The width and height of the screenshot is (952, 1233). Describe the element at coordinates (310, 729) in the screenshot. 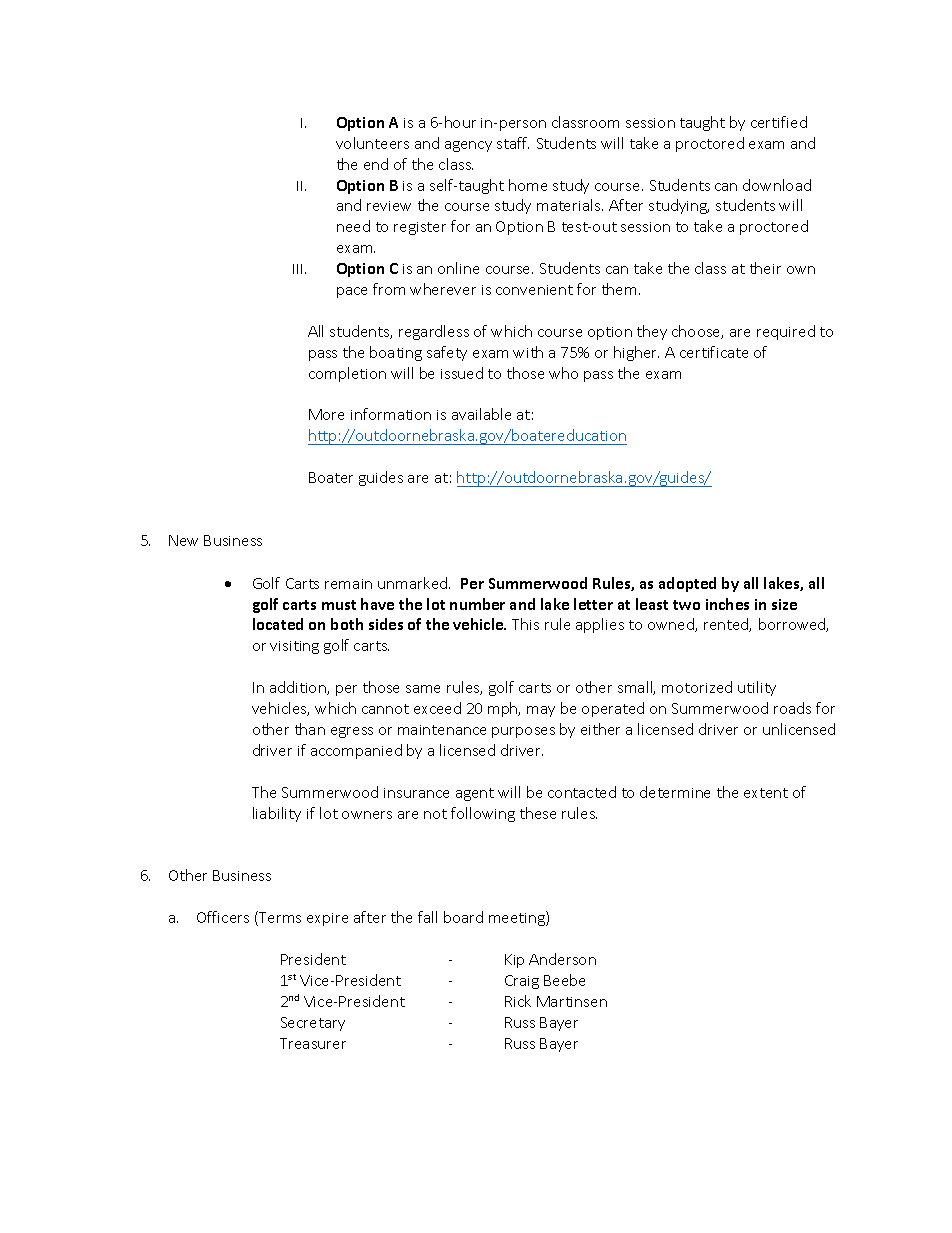

I see `than` at that location.
